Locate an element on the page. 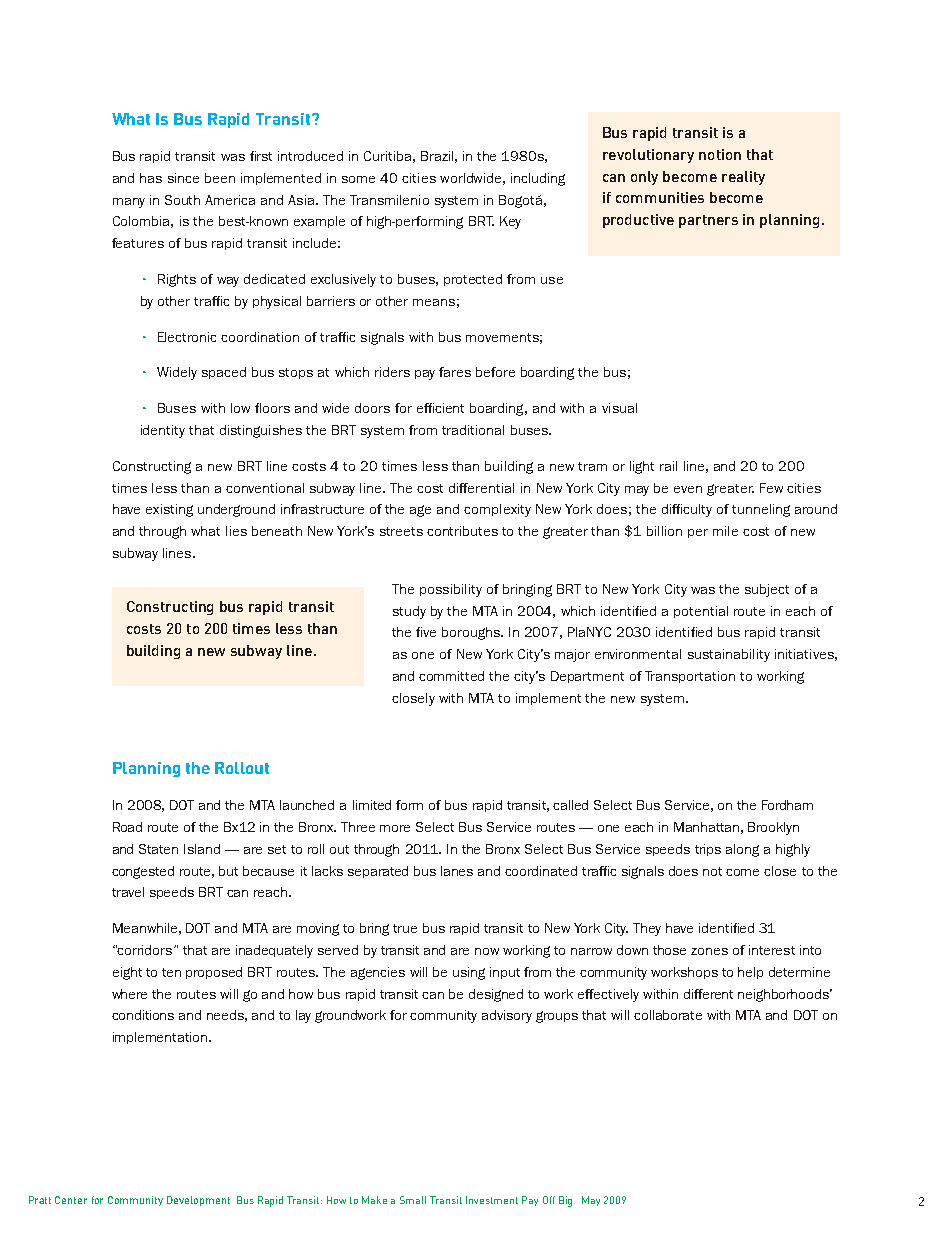 The width and height of the page is (952, 1233). Center is located at coordinates (71, 1200).
